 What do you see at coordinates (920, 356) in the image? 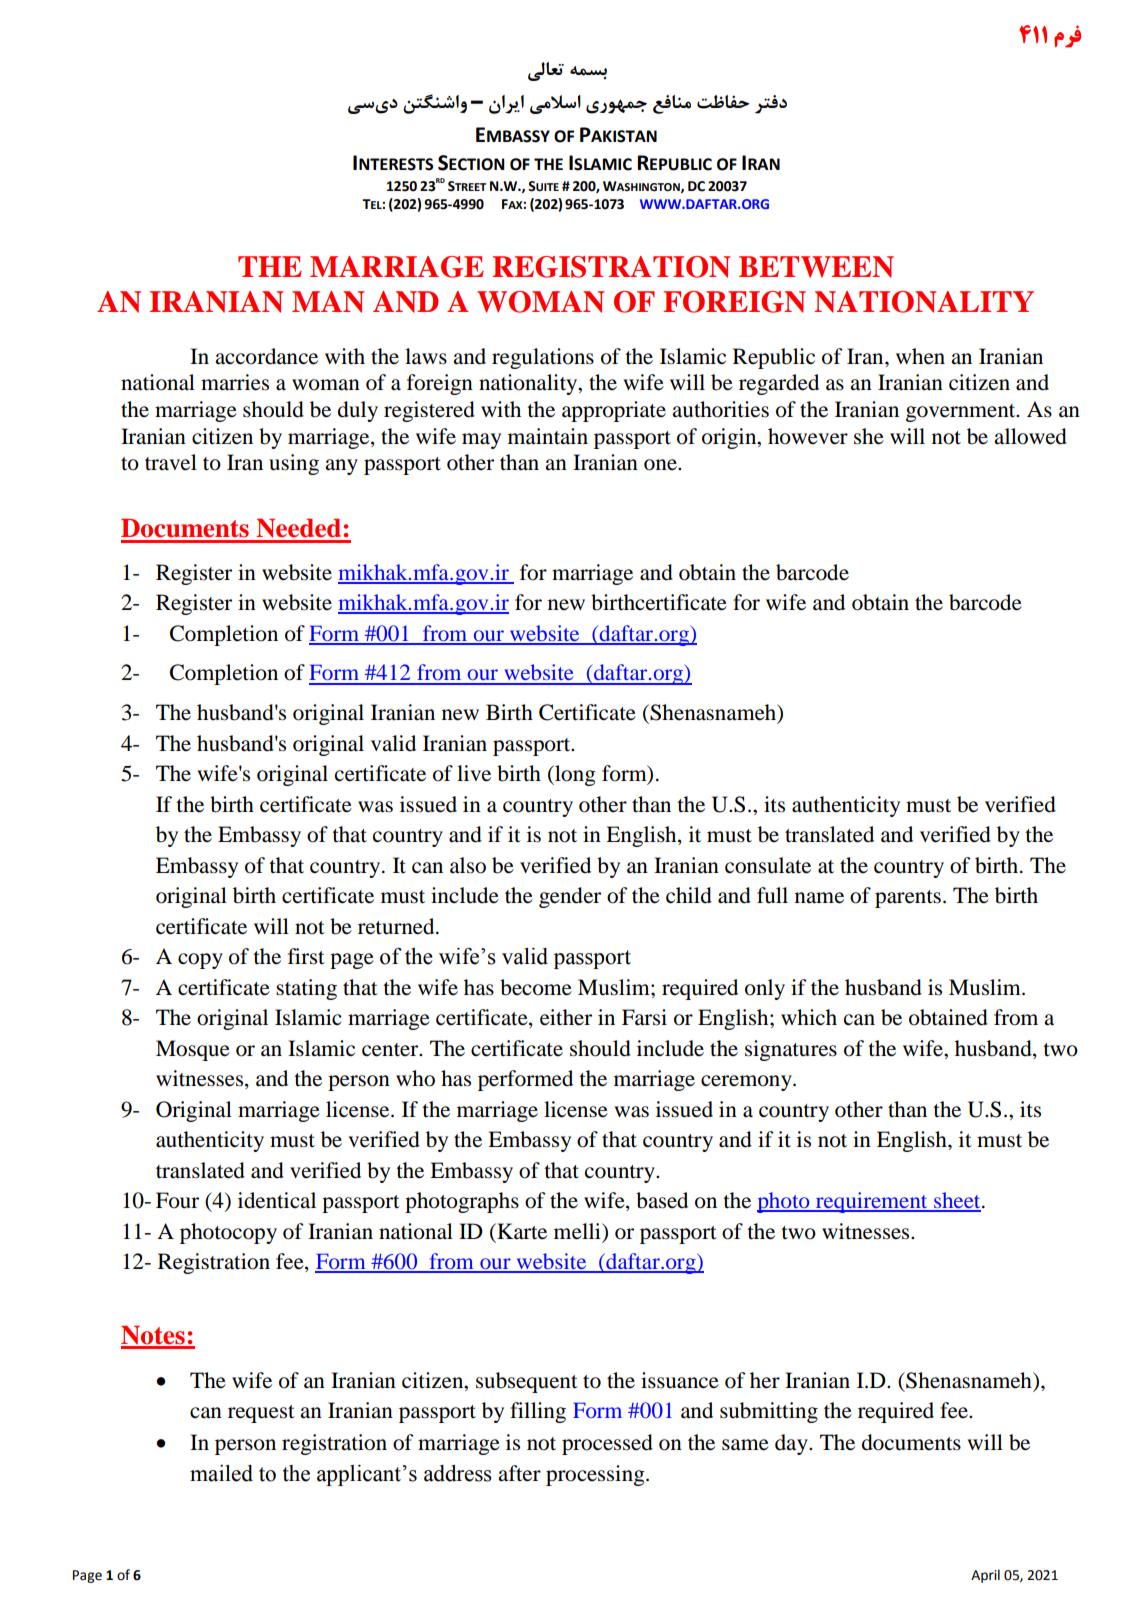
I see `when` at bounding box center [920, 356].
